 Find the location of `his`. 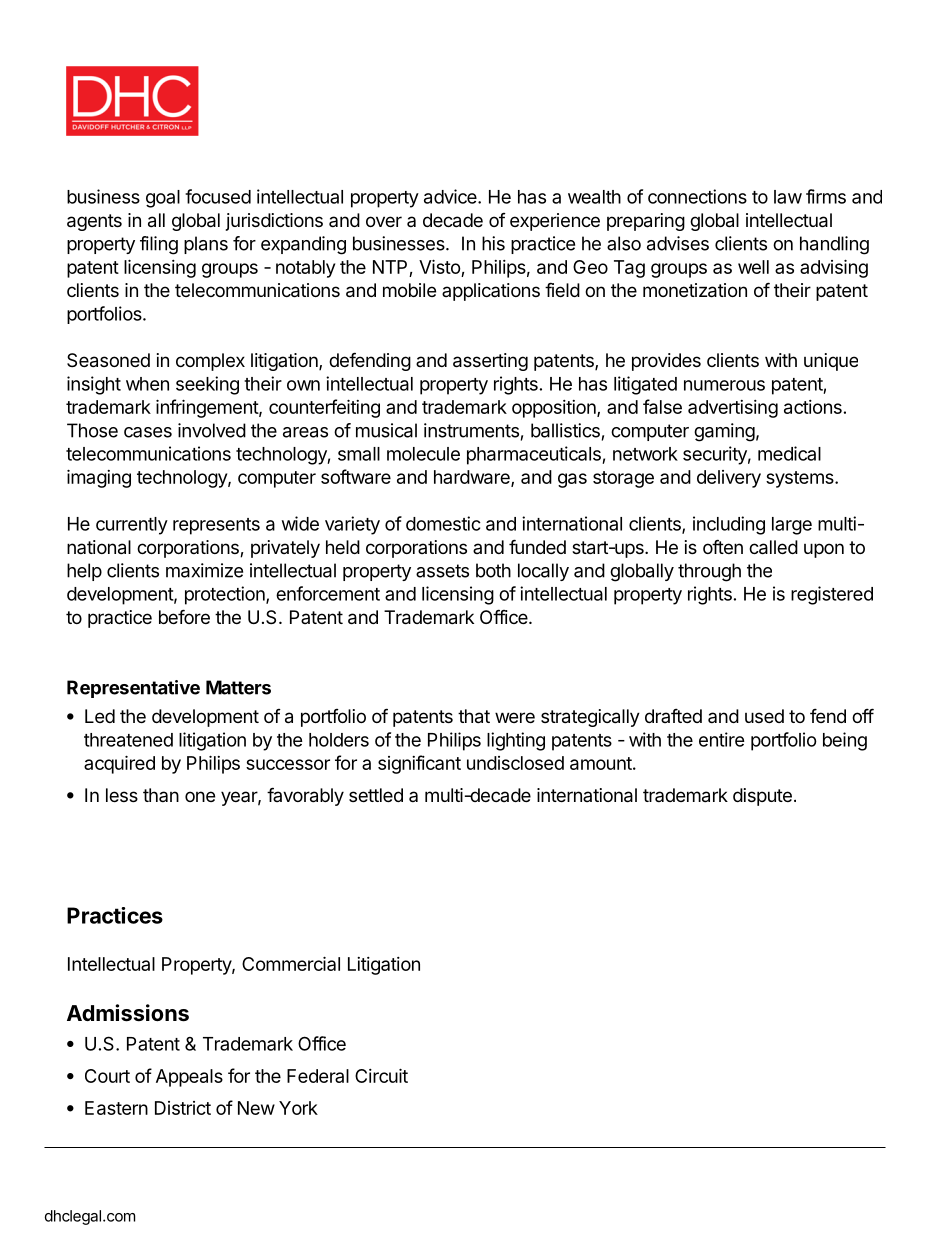

his is located at coordinates (493, 243).
